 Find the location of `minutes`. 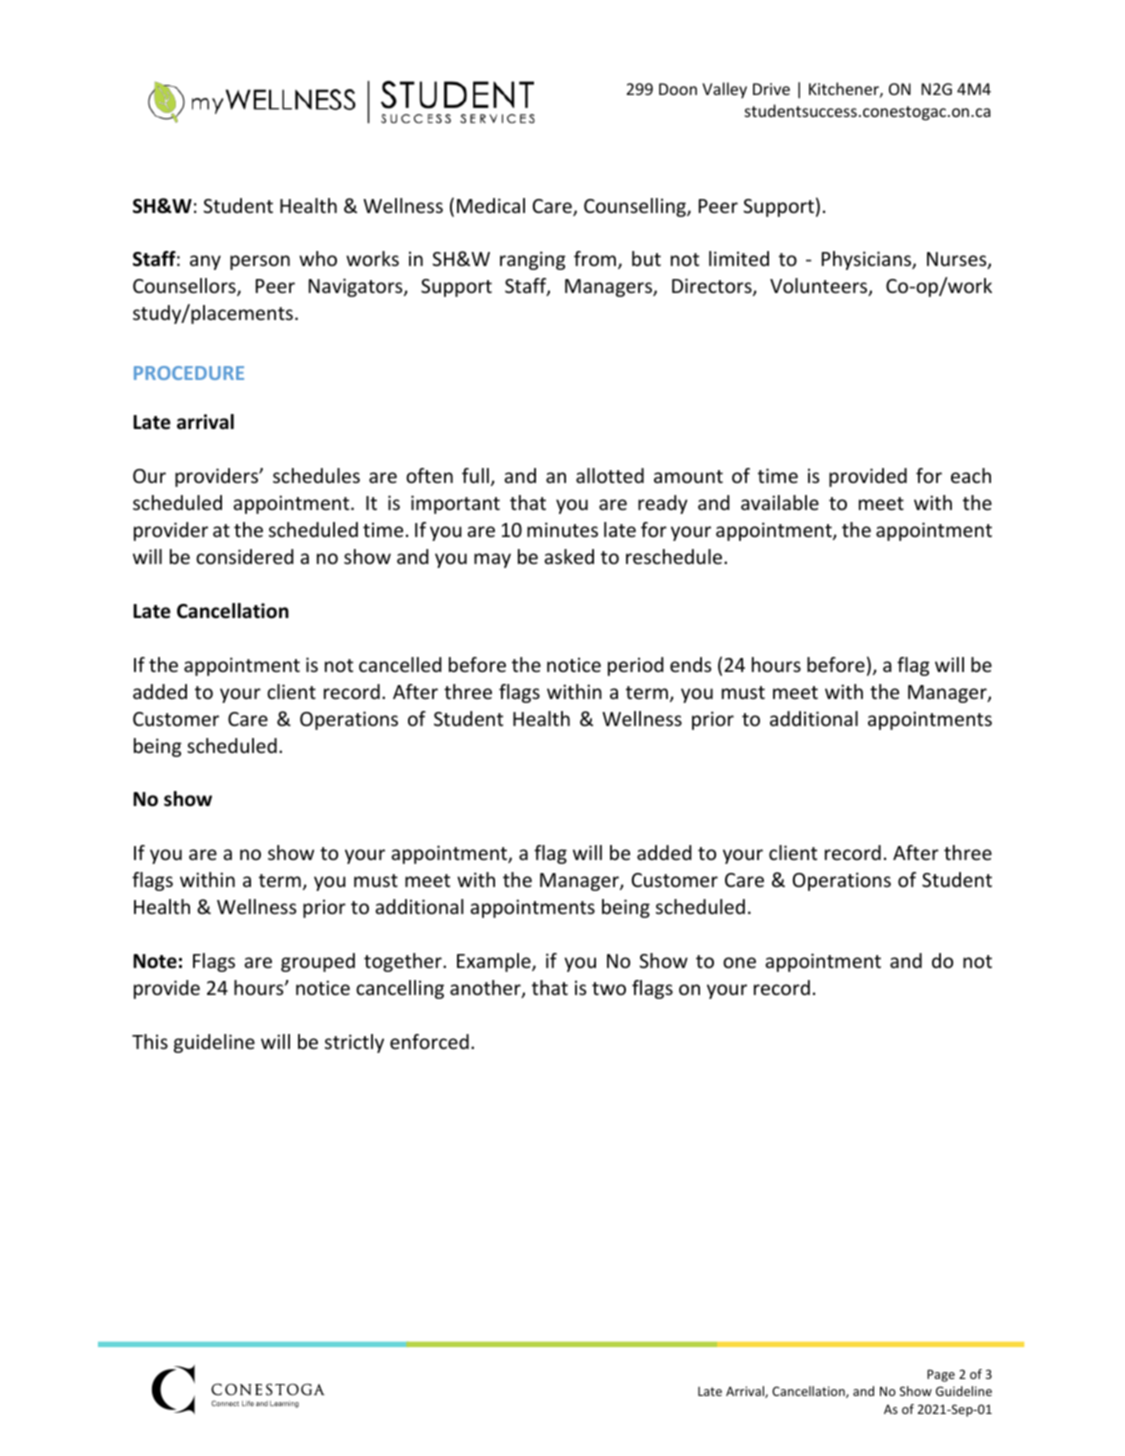

minutes is located at coordinates (562, 529).
